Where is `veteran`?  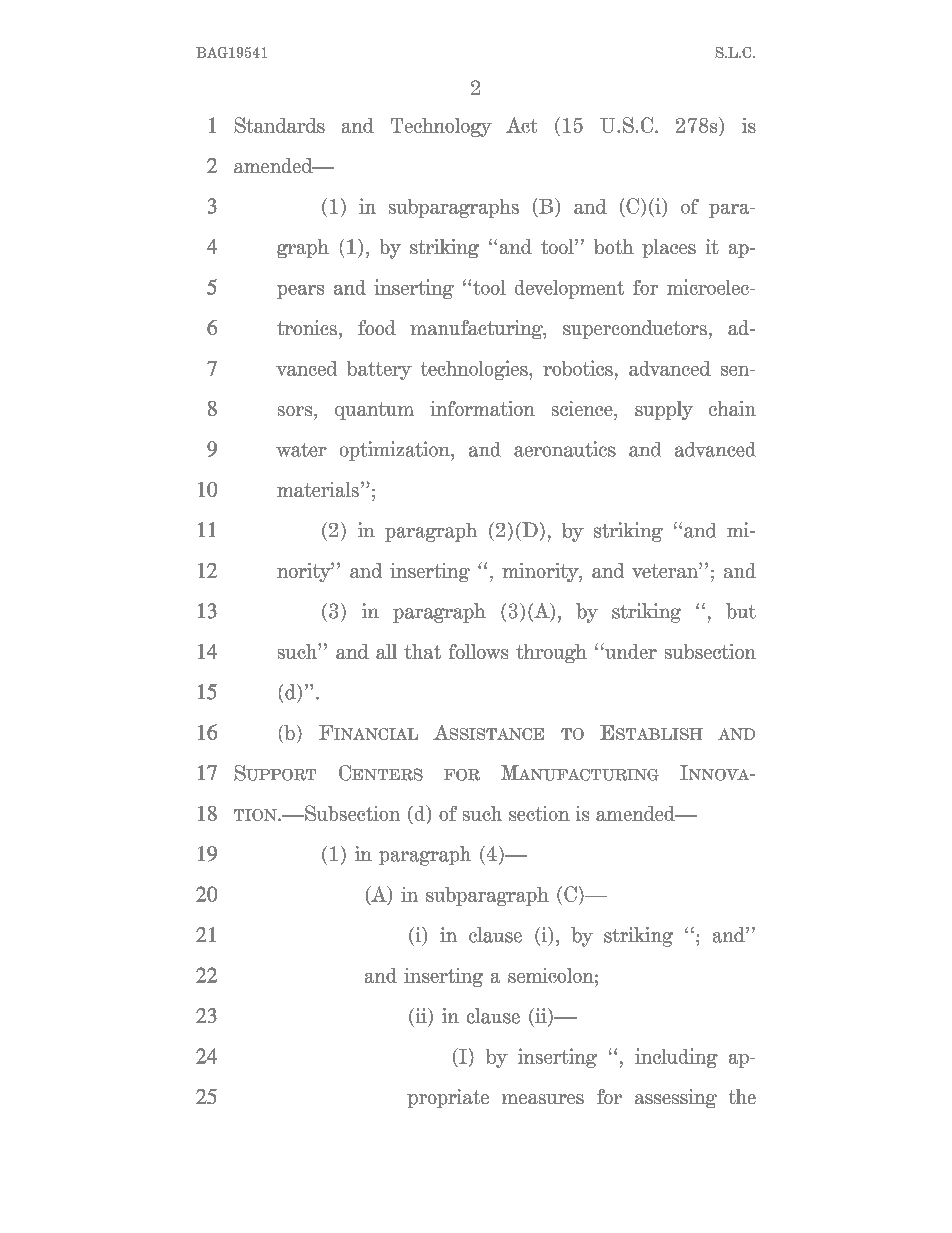
veteran is located at coordinates (666, 570).
